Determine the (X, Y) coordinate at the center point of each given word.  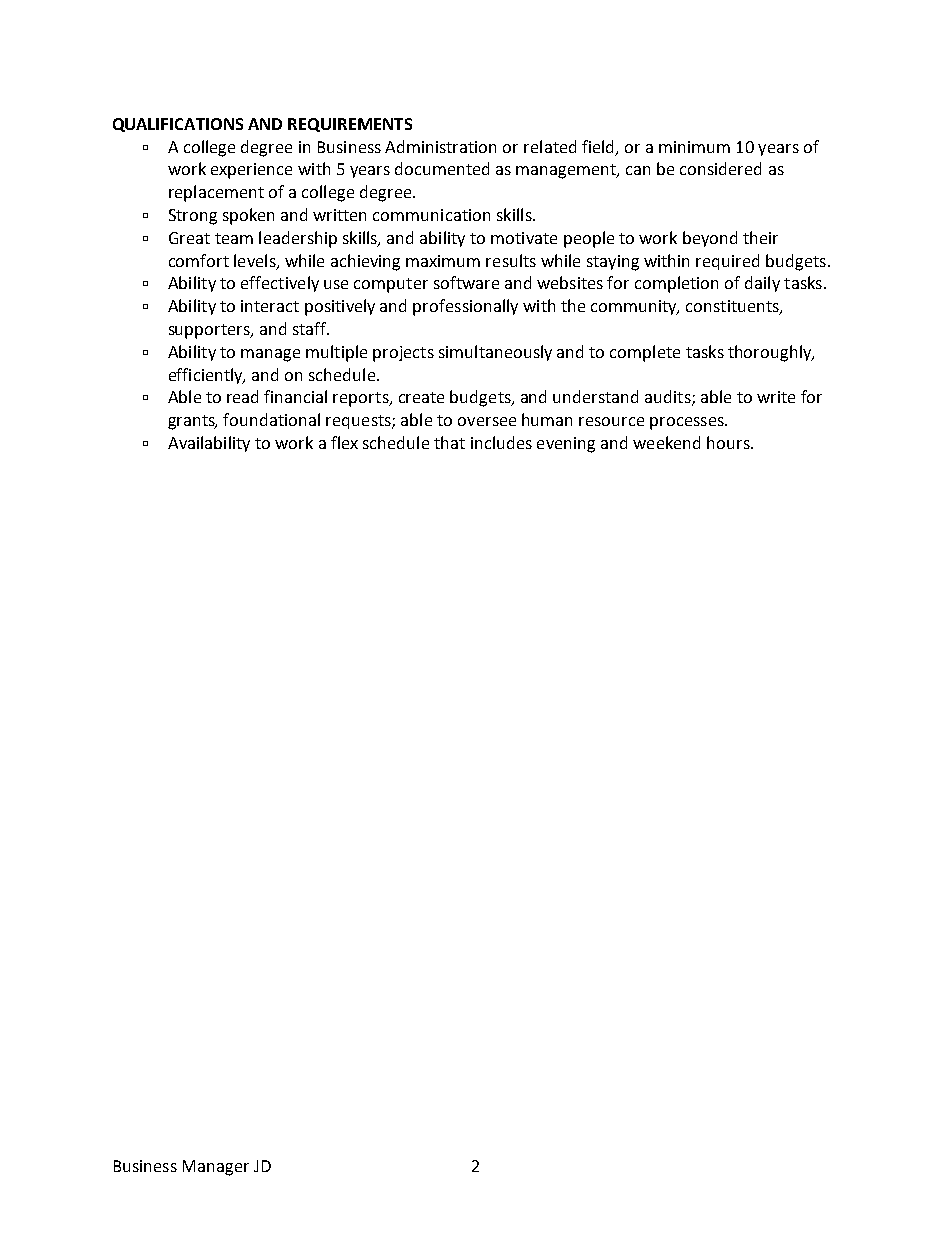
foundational (271, 419)
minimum (694, 147)
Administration (440, 146)
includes (501, 442)
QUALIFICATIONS (178, 125)
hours (729, 442)
